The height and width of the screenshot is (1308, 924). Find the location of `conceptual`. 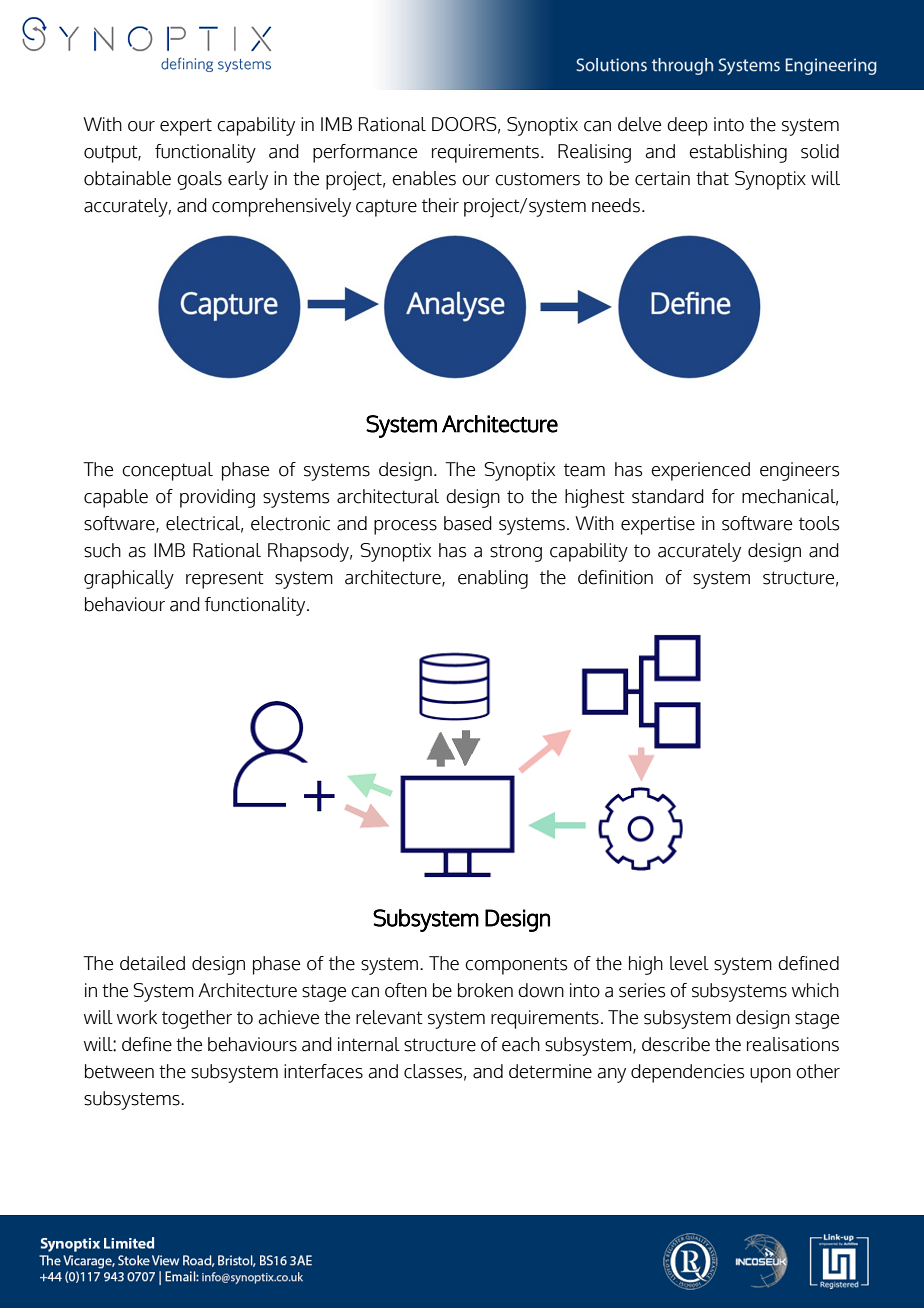

conceptual is located at coordinates (167, 471).
